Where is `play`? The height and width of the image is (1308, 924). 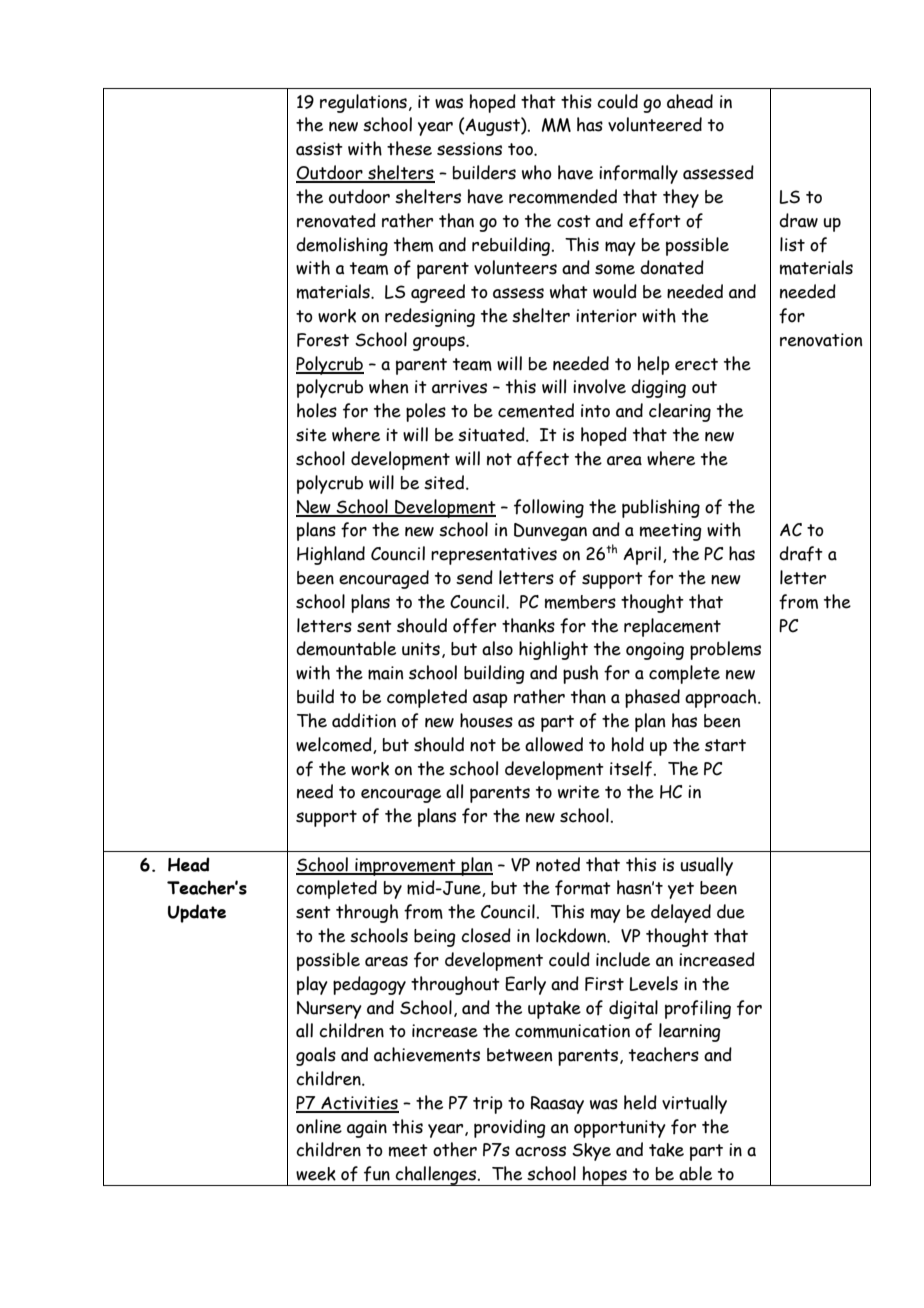 play is located at coordinates (312, 985).
